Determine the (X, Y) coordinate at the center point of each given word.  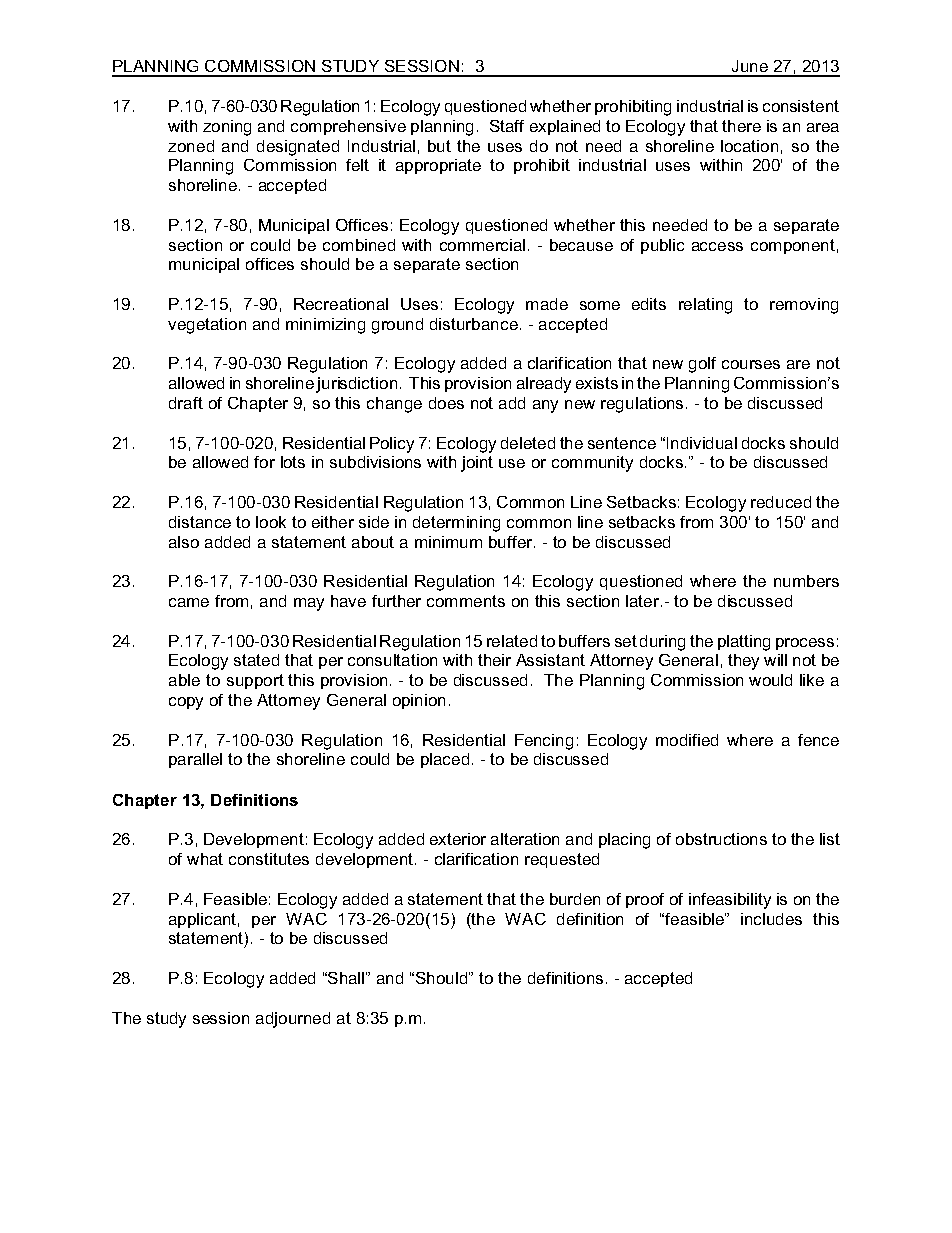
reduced (781, 502)
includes (771, 919)
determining (456, 524)
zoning (227, 128)
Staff (507, 126)
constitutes (269, 859)
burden (575, 899)
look (271, 522)
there (741, 126)
